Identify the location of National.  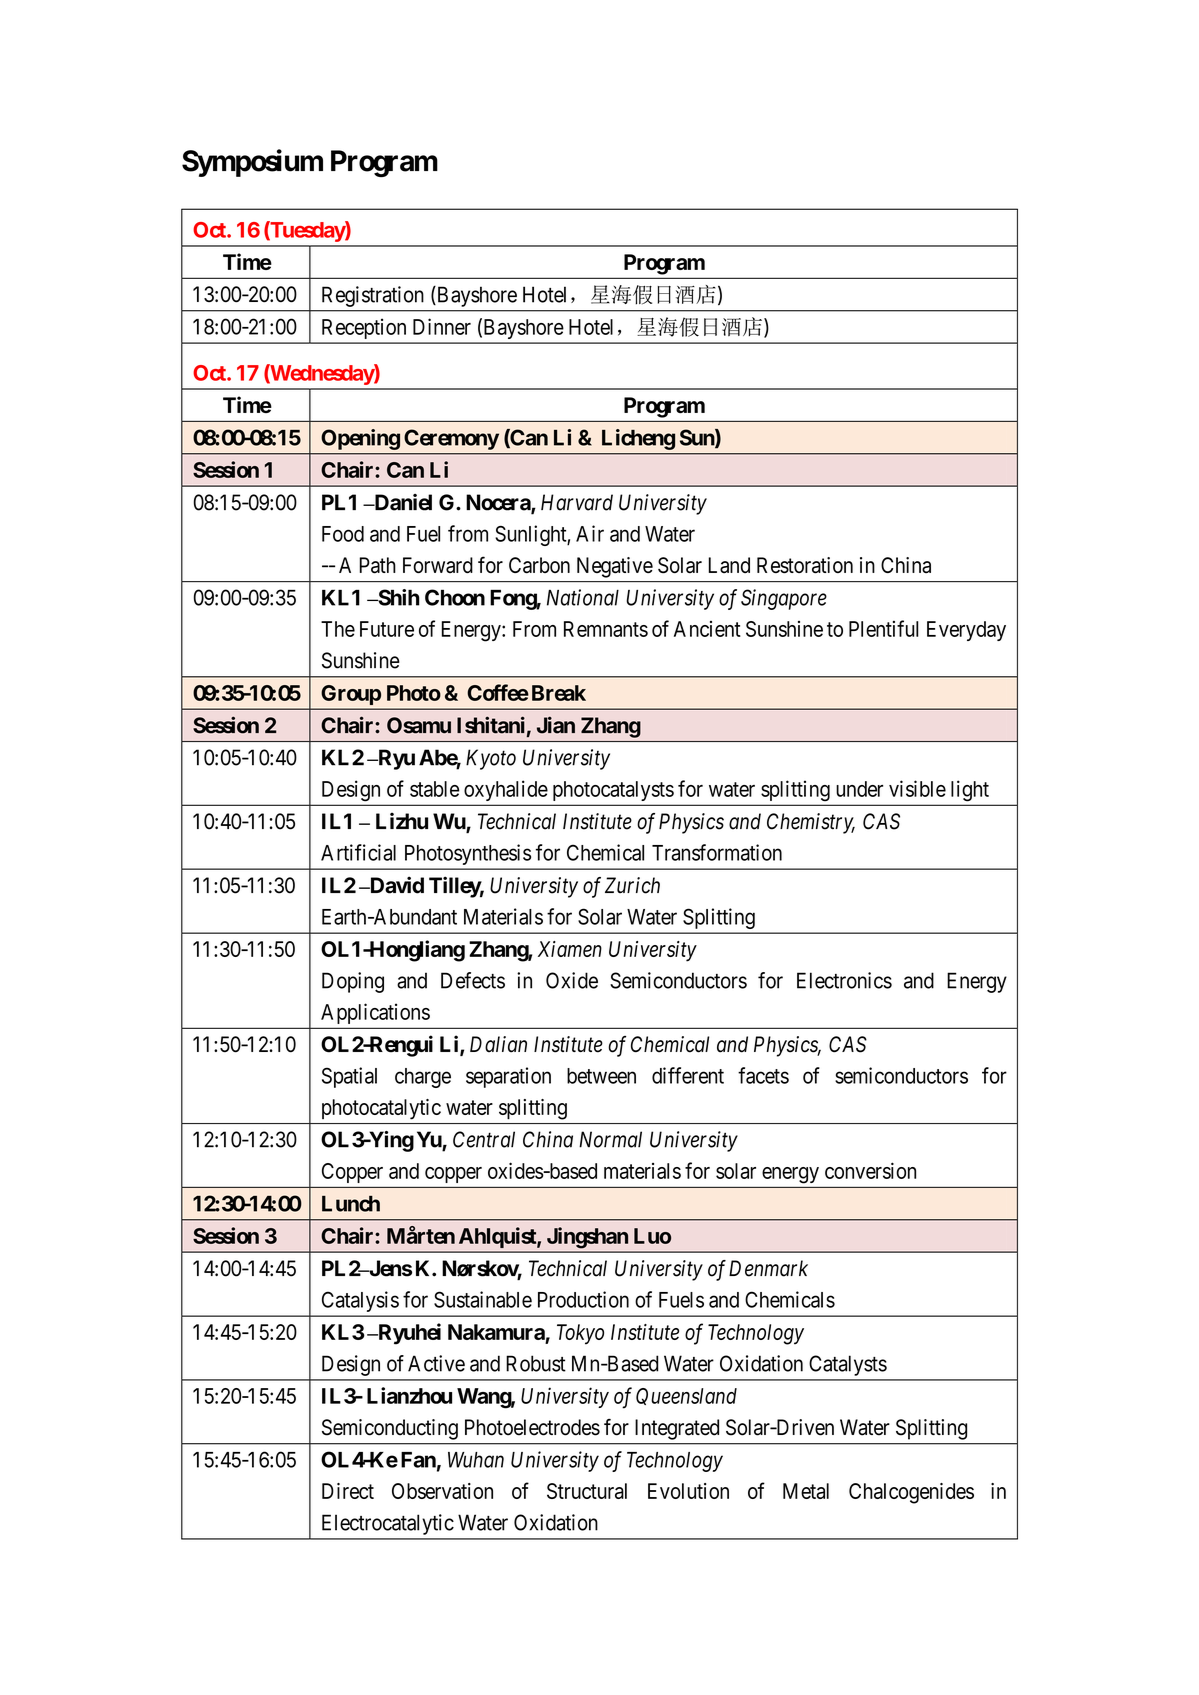
(583, 597).
